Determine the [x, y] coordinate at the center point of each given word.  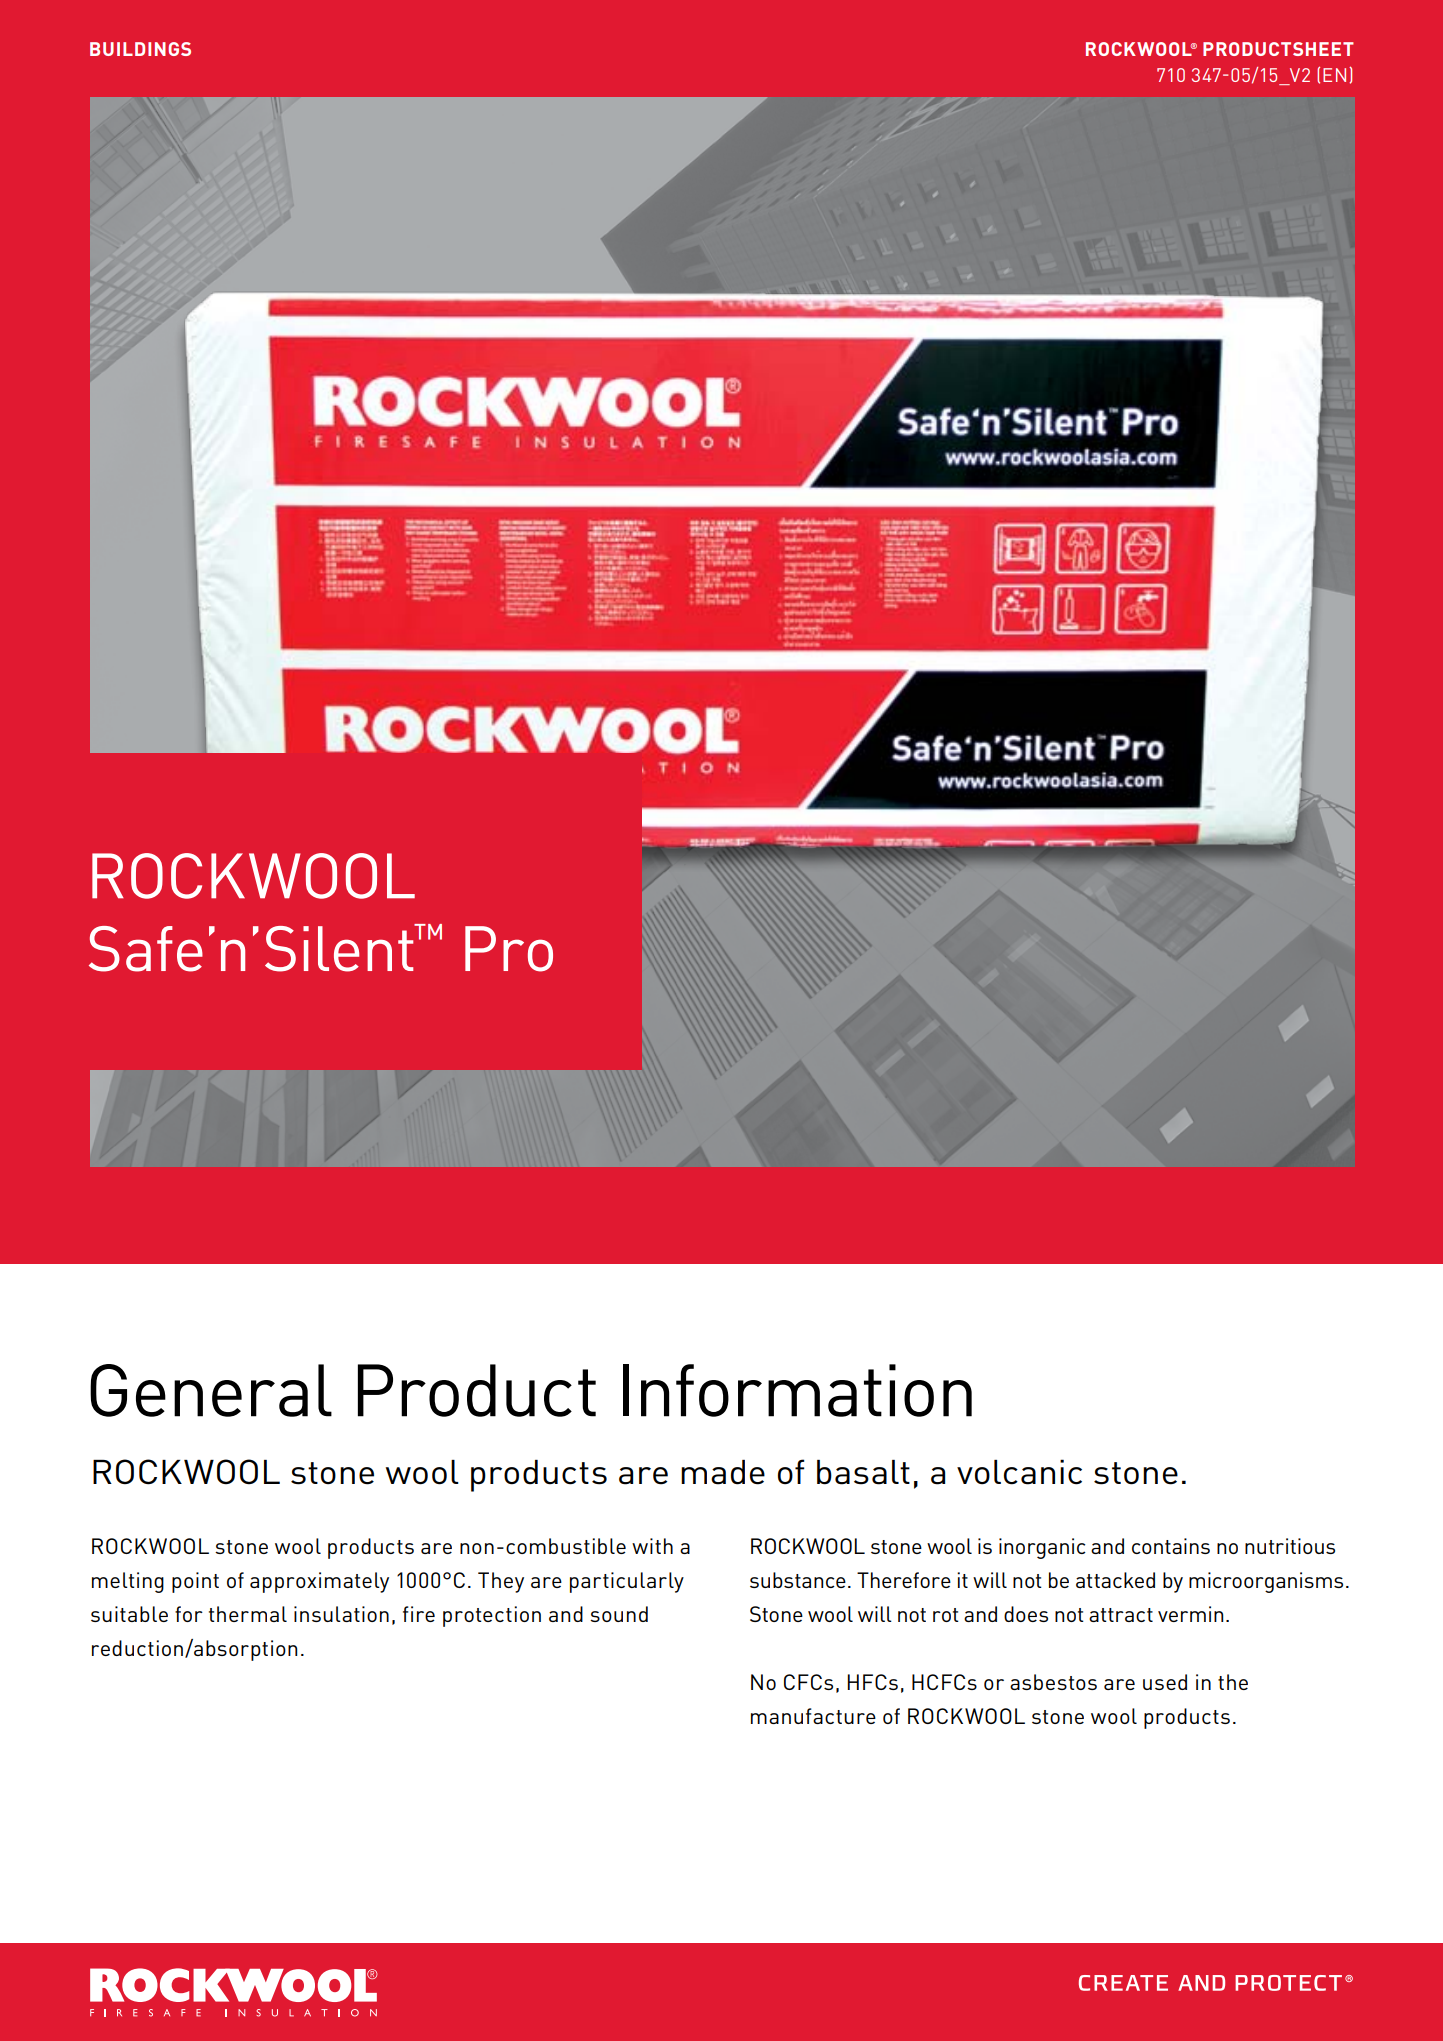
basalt [863, 1472]
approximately [319, 1582]
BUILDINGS [140, 49]
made [723, 1472]
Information [797, 1390]
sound [619, 1614]
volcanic [1019, 1472]
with [652, 1546]
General [211, 1390]
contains [1171, 1546]
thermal [248, 1614]
